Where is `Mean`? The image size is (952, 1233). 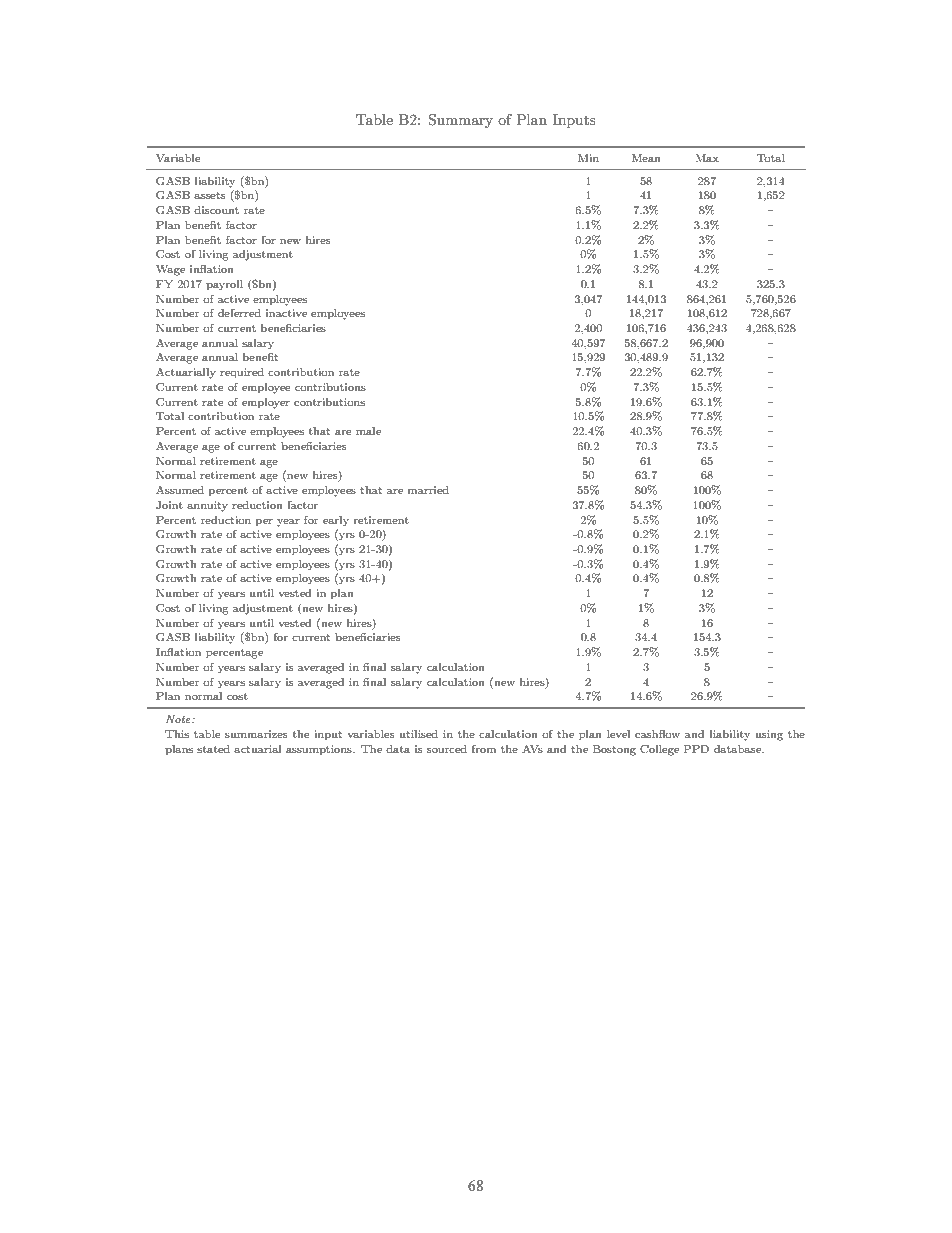 Mean is located at coordinates (646, 158).
